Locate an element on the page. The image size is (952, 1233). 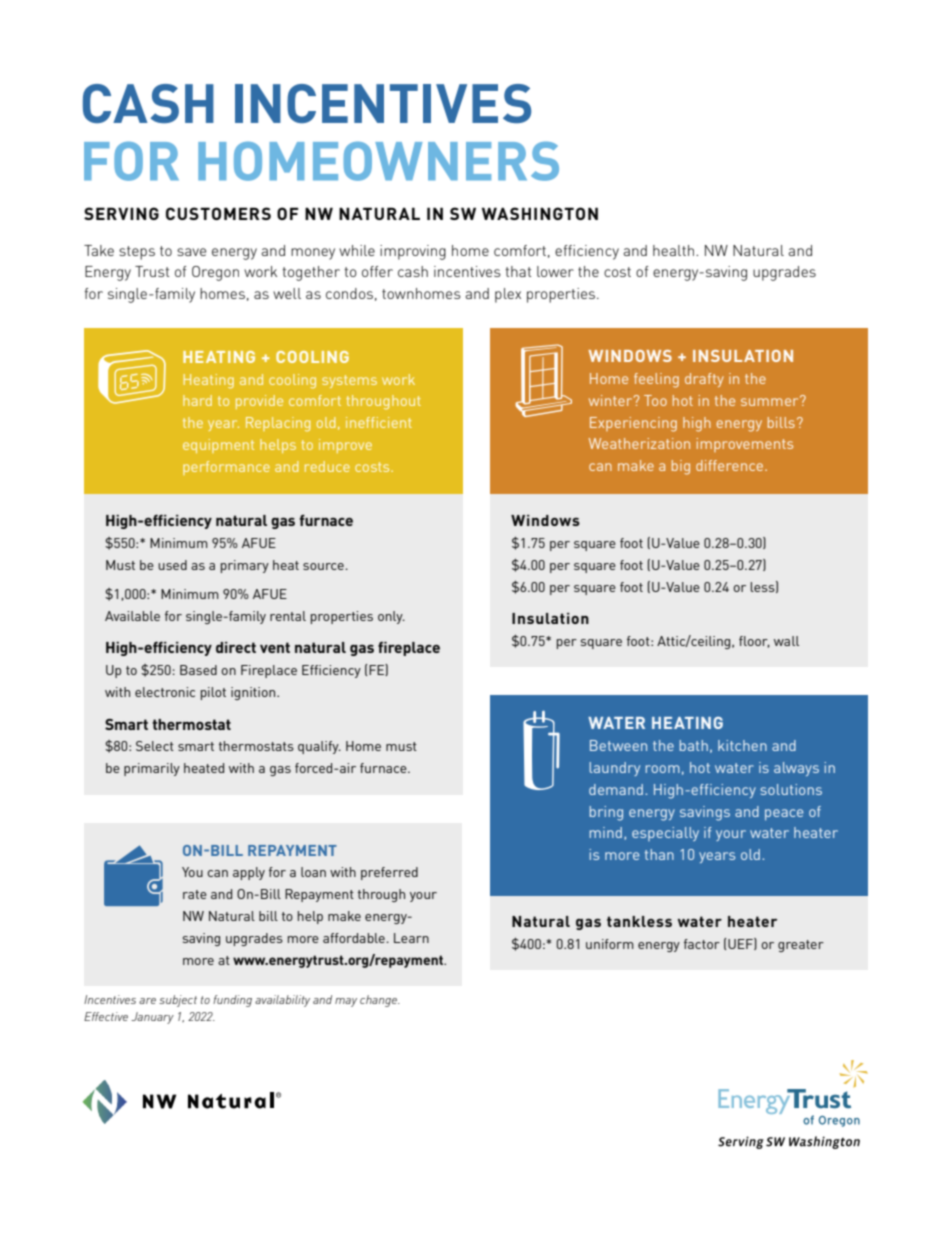
hard is located at coordinates (197, 400).
